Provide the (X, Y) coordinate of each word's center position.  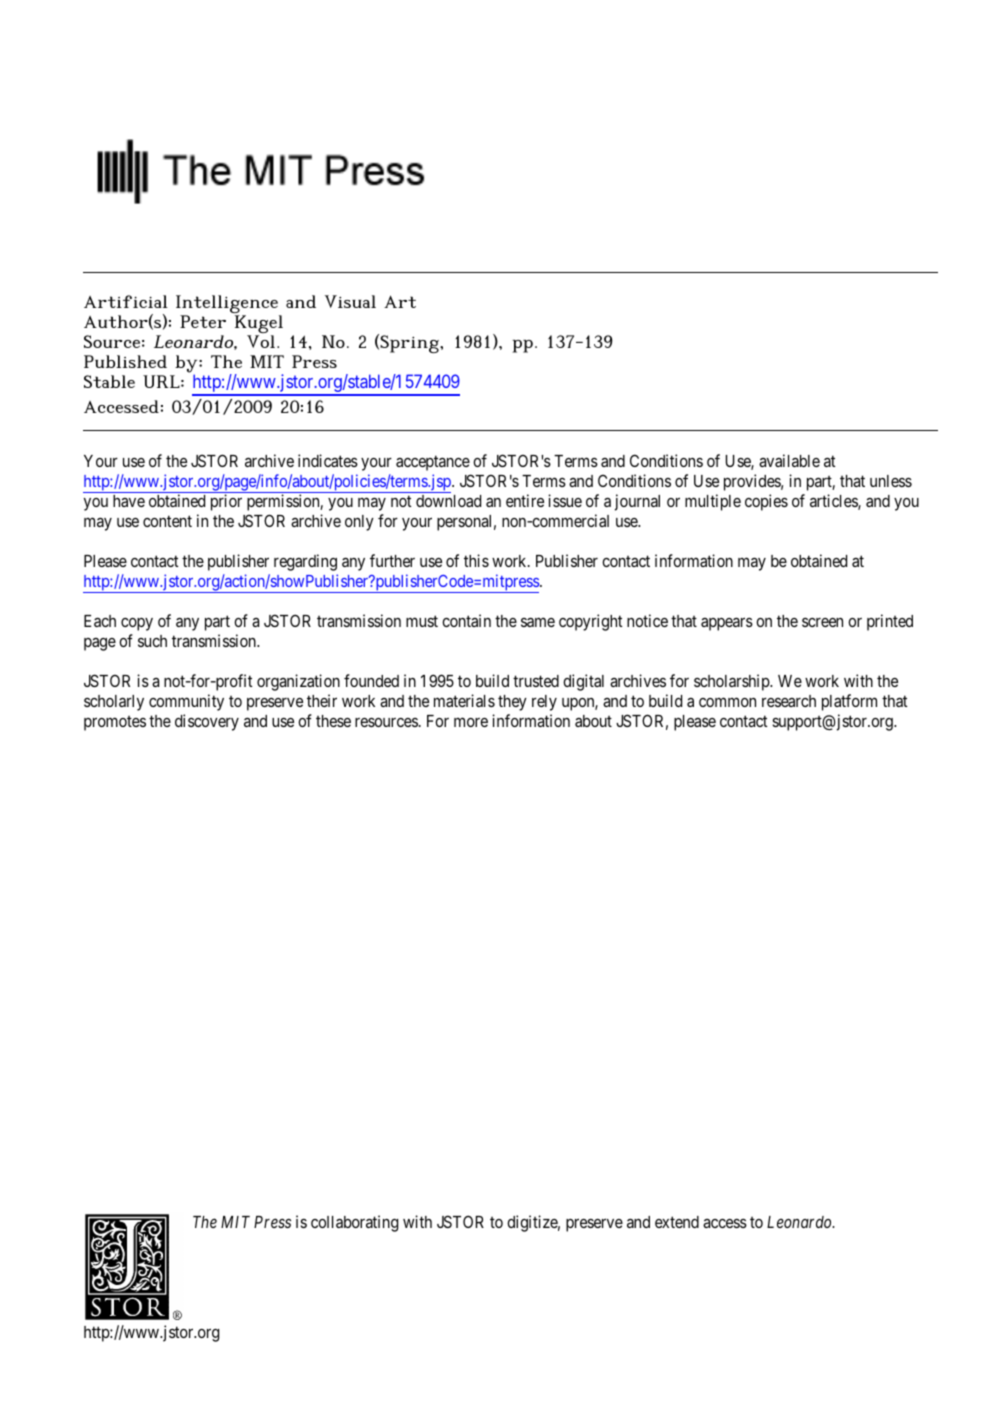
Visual (350, 301)
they (512, 703)
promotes (115, 723)
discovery (207, 722)
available (789, 460)
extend (677, 1222)
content (167, 521)
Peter (203, 321)
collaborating (354, 1223)
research (789, 701)
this (476, 560)
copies (766, 502)
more (471, 722)
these (333, 721)
